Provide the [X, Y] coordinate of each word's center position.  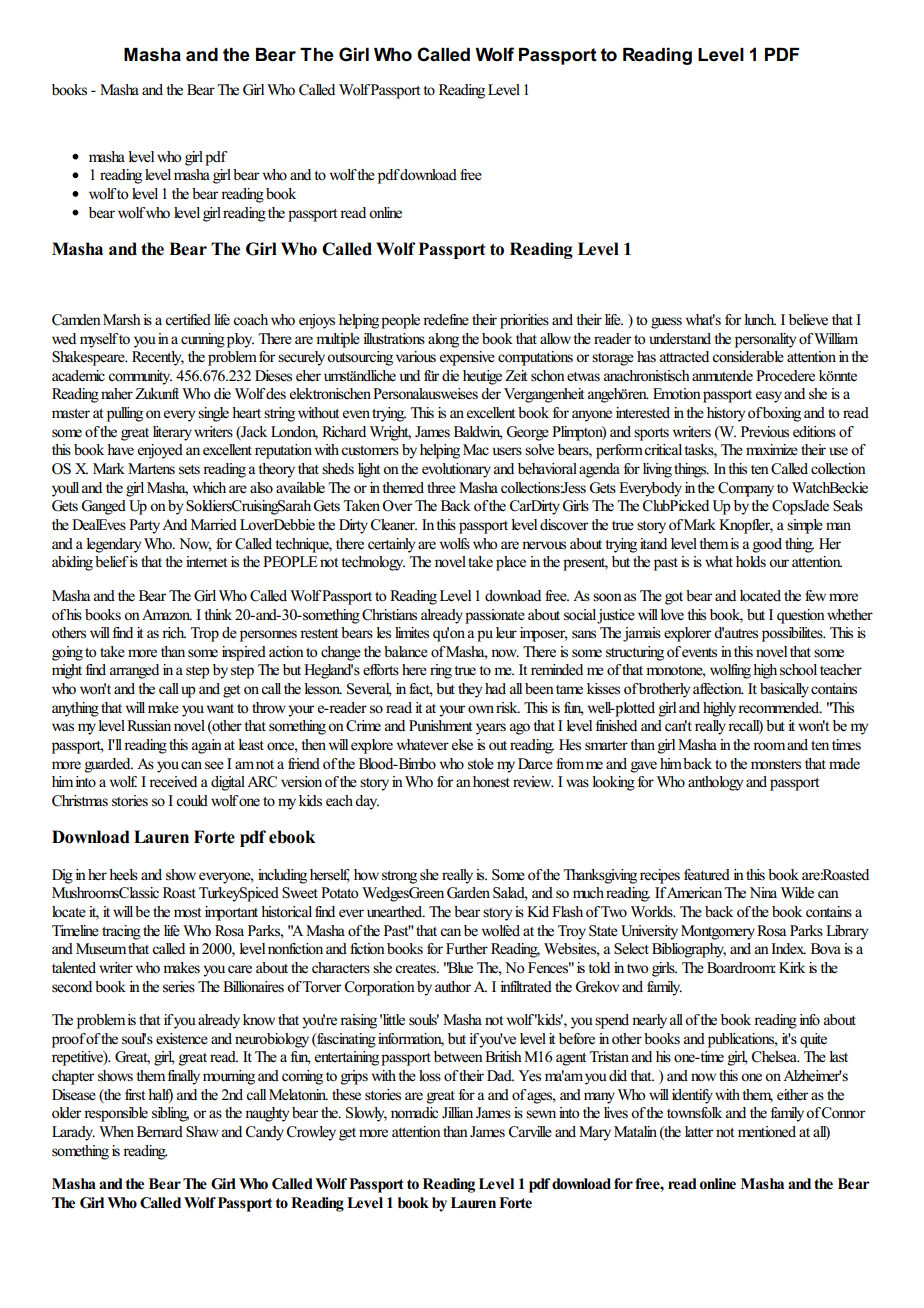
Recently [158, 358]
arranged [134, 671]
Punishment [440, 726]
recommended [780, 708]
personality [765, 340]
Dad [500, 1075]
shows [115, 1076]
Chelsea [775, 1057]
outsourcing [360, 358]
